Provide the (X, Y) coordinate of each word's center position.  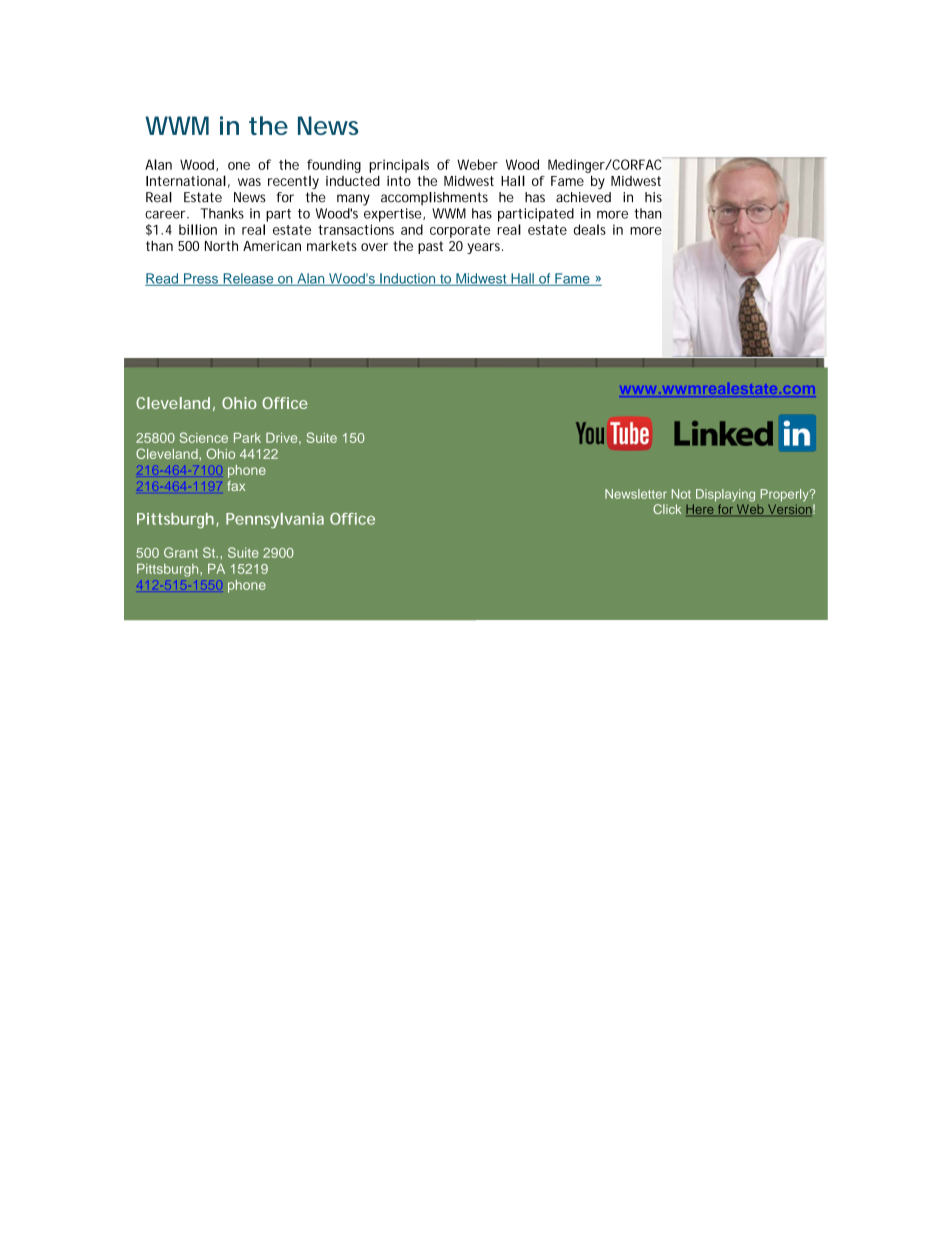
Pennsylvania (275, 521)
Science (204, 437)
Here (701, 510)
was (249, 182)
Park (247, 438)
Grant (181, 552)
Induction (408, 279)
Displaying (725, 495)
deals (590, 229)
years (483, 248)
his (653, 197)
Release (248, 279)
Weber (477, 164)
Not (681, 494)
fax (236, 486)
